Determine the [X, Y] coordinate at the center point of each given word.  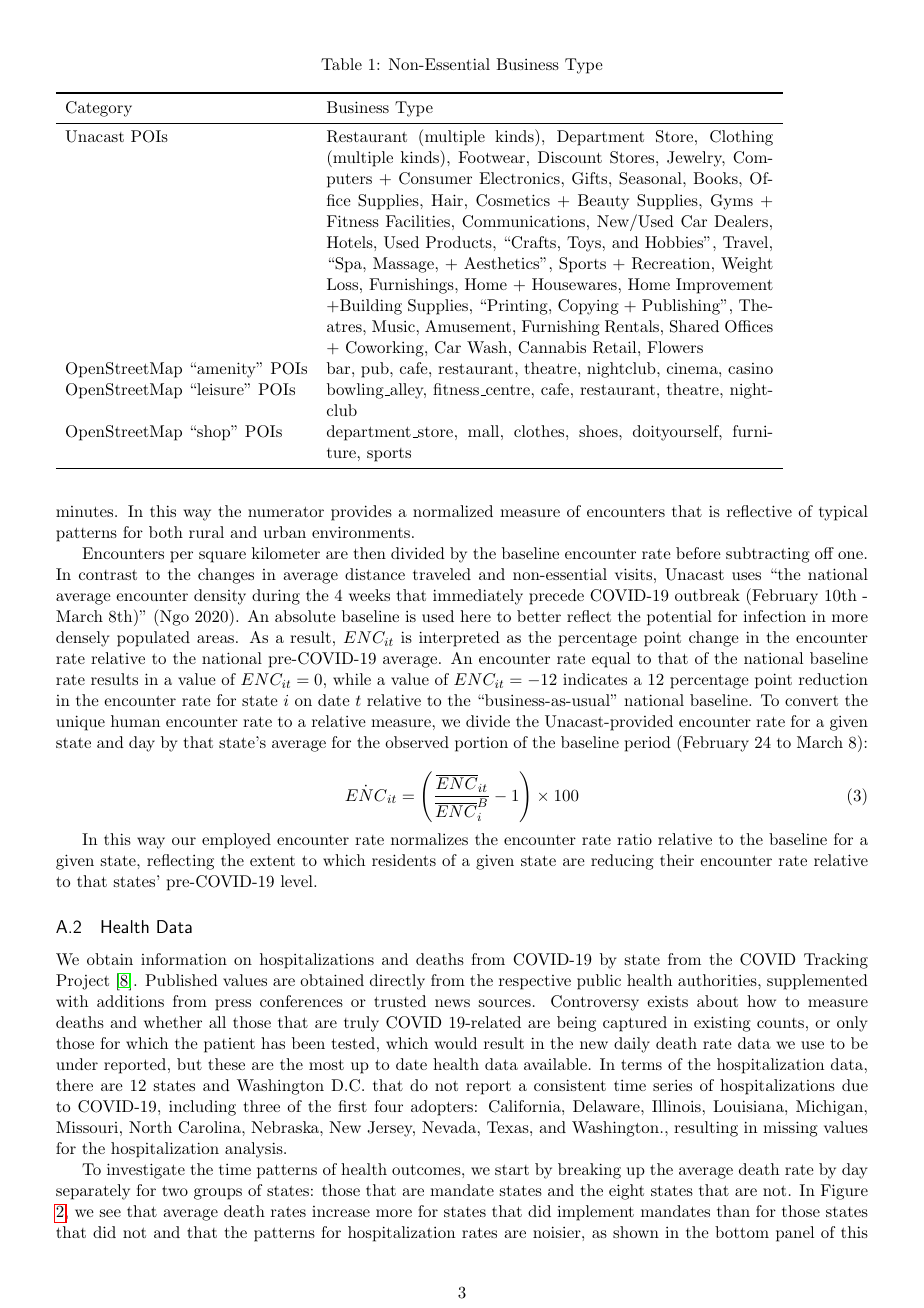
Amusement [468, 326]
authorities [717, 980]
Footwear [491, 157]
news [452, 1003]
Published [181, 980]
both [166, 532]
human [135, 721]
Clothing [741, 138]
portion [481, 744]
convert [811, 701]
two [175, 1191]
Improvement [724, 286]
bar [340, 368]
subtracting [768, 555]
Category [99, 109]
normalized [453, 511]
